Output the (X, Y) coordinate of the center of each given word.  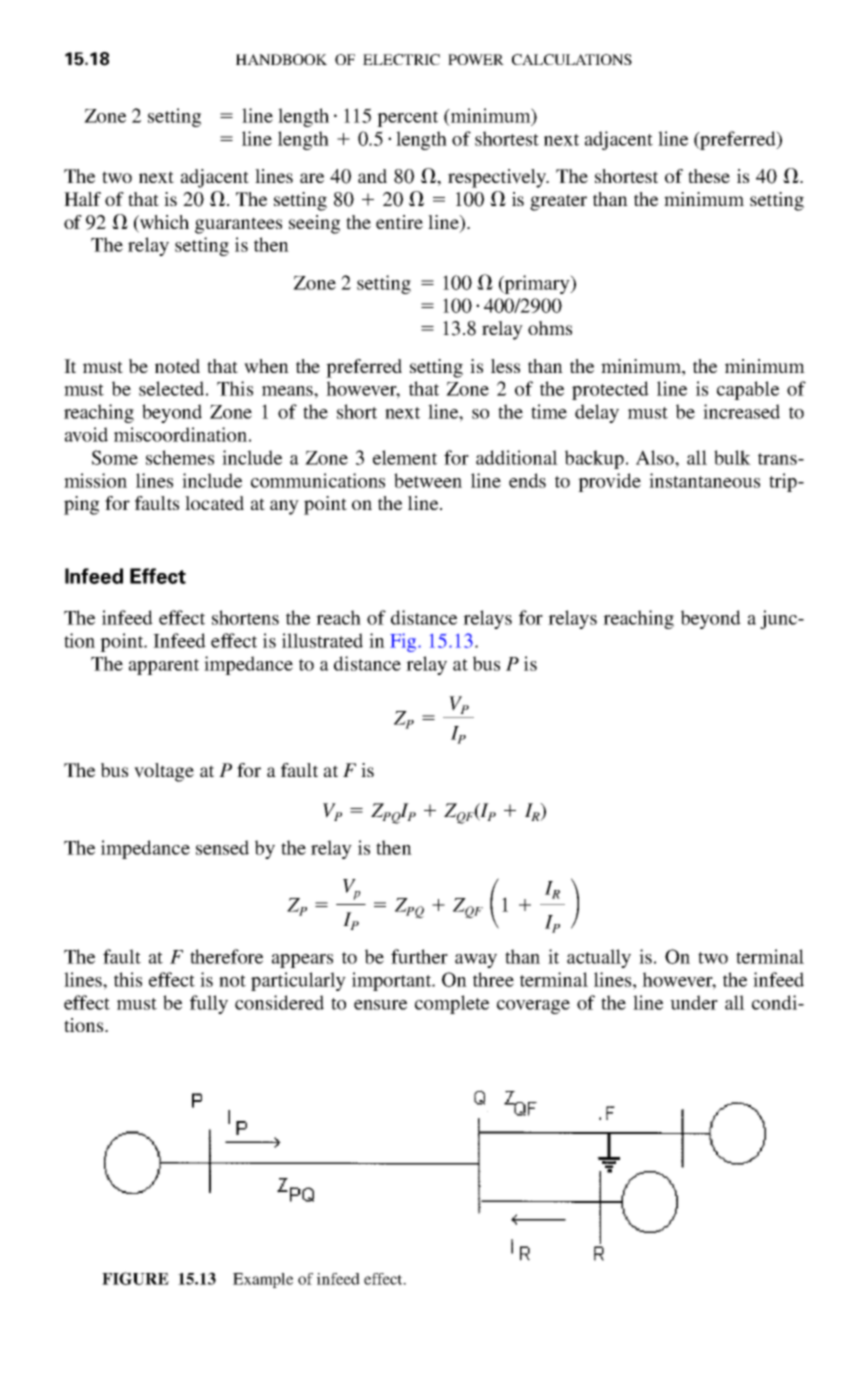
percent (407, 119)
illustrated (322, 640)
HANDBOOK (281, 59)
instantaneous (704, 480)
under (694, 1002)
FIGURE (135, 1278)
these (709, 176)
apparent (164, 667)
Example (263, 1280)
